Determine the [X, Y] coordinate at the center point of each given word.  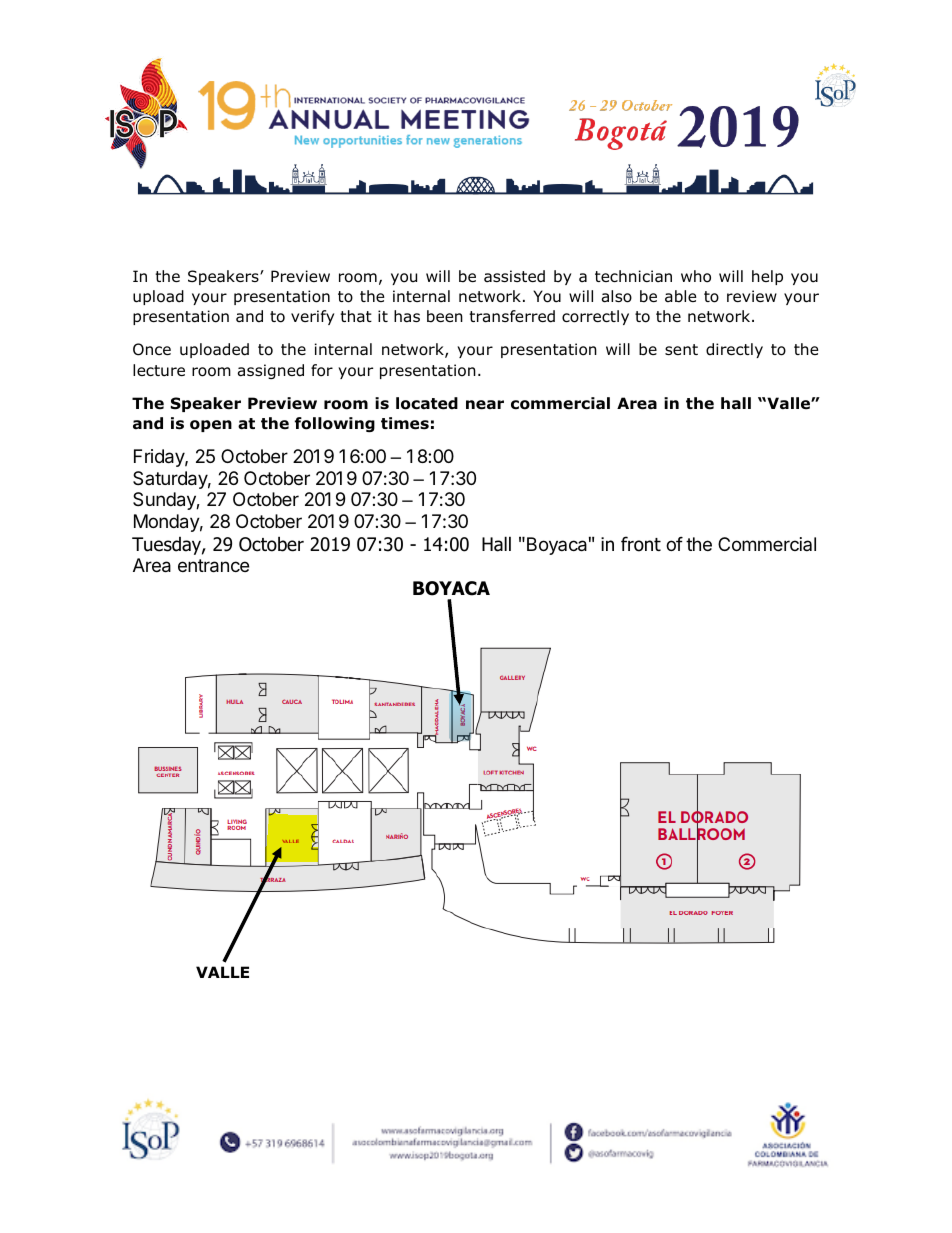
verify [312, 317]
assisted [514, 276]
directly [734, 350]
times [405, 423]
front [641, 544]
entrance [213, 566]
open [211, 426]
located [427, 403]
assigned [271, 371]
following [335, 424]
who [696, 276]
